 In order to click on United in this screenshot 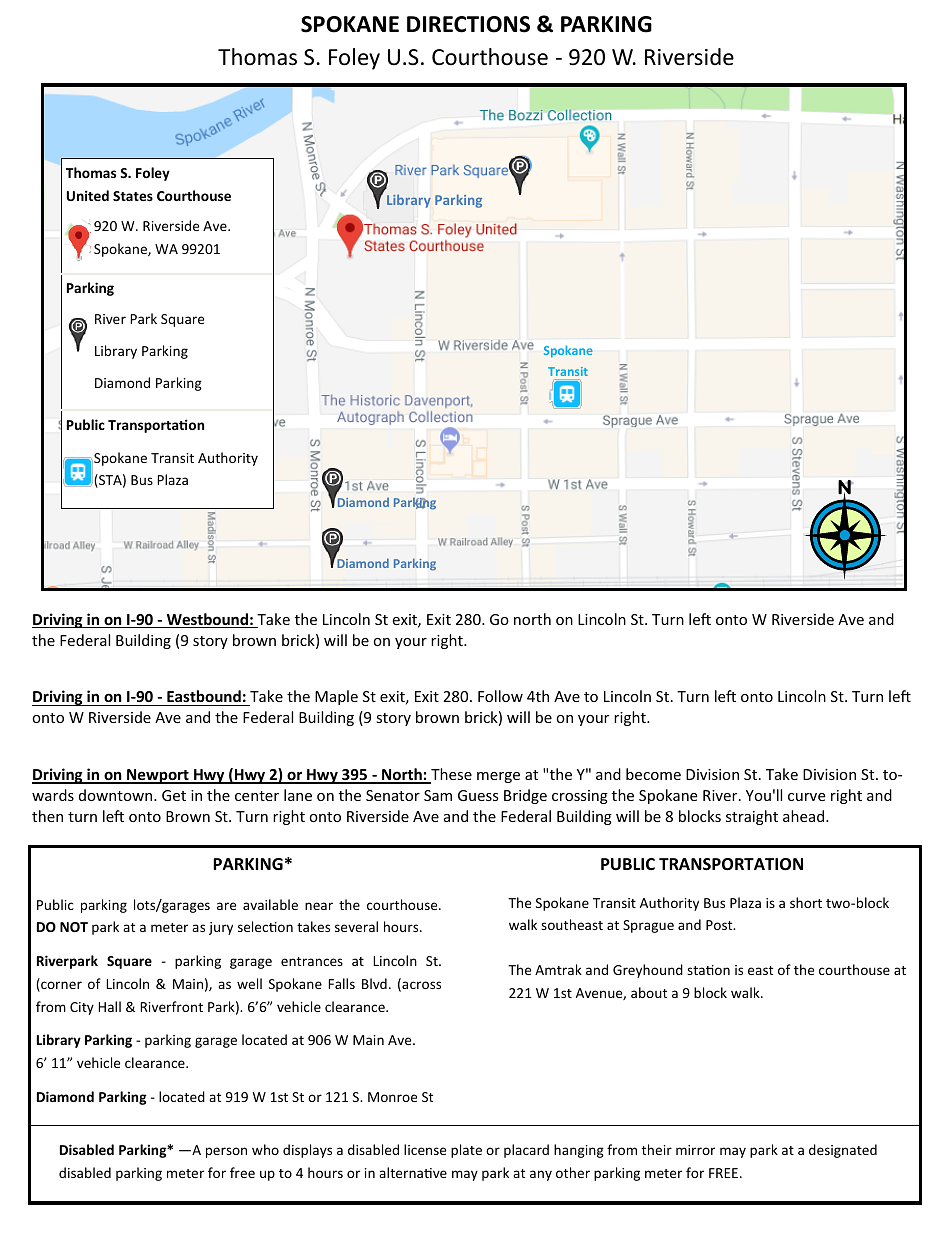, I will do `click(88, 195)`.
